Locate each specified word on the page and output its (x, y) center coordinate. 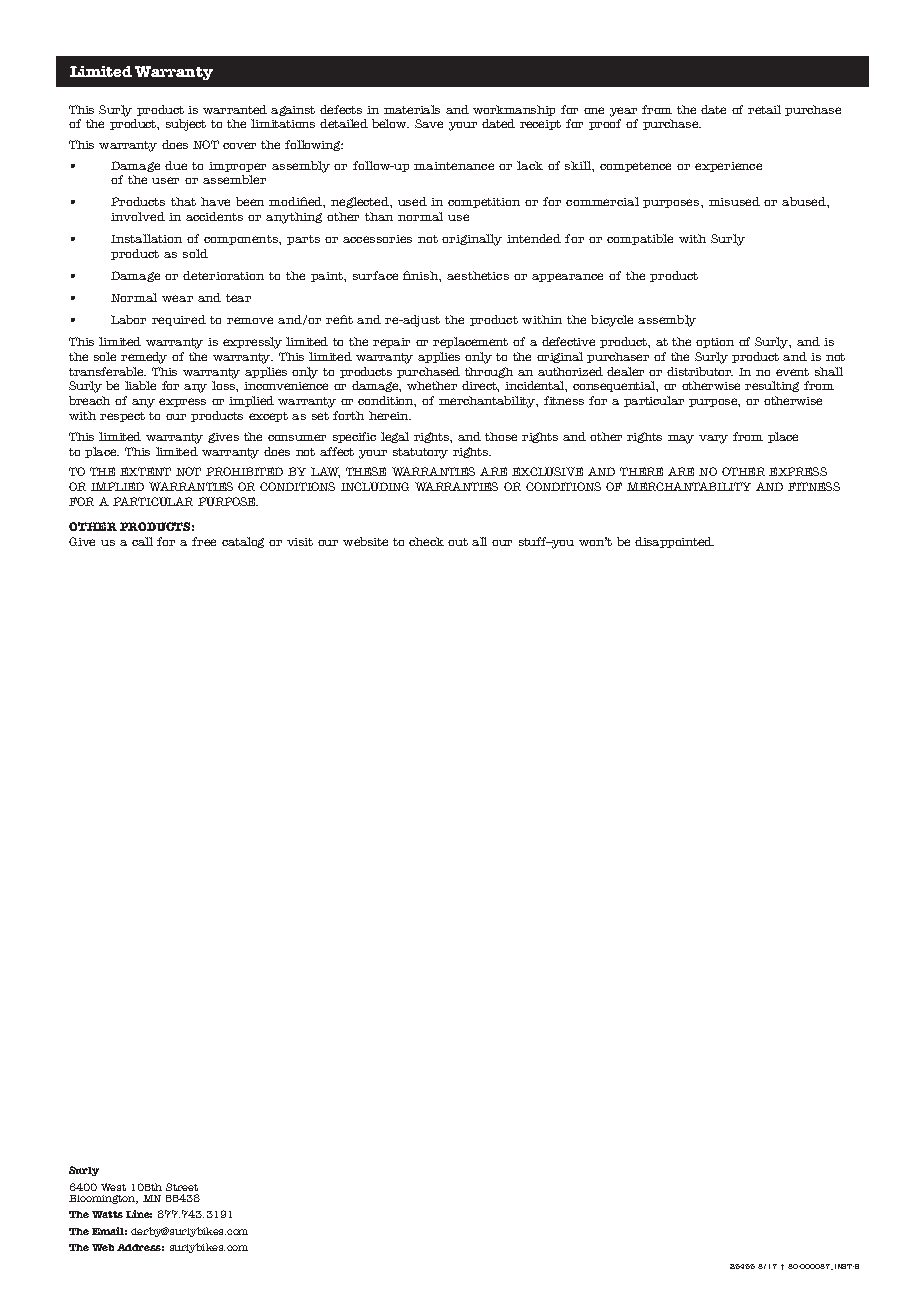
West (113, 1187)
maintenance (454, 166)
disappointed (674, 542)
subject (186, 125)
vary (713, 439)
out (458, 542)
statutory (420, 453)
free (204, 541)
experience (728, 167)
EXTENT (145, 471)
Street (182, 1187)
